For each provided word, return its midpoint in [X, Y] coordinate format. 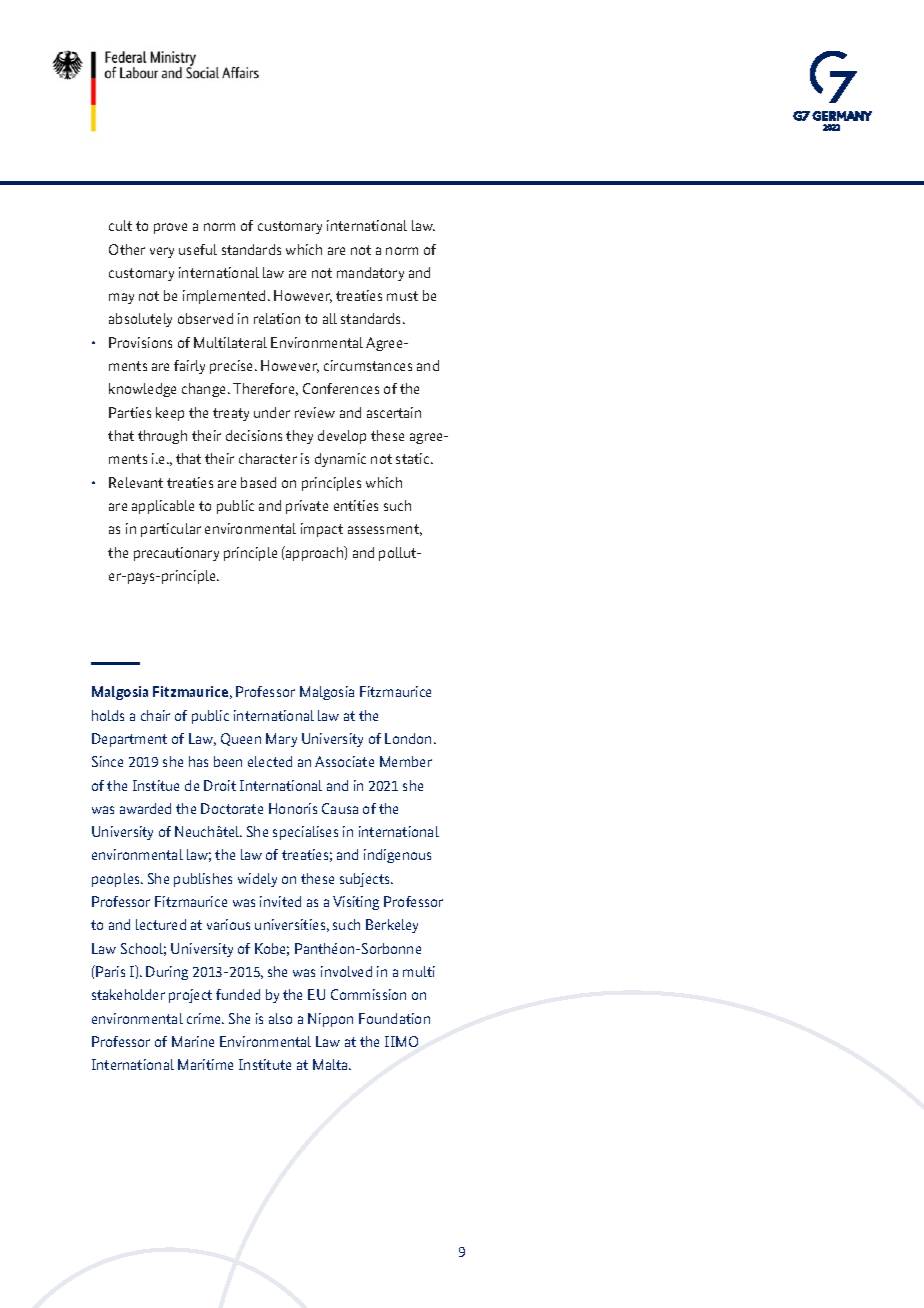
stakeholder [128, 994]
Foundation [394, 1018]
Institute [265, 1064]
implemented [224, 297]
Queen [241, 739]
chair [155, 715]
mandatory [370, 274]
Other [127, 249]
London [410, 738]
